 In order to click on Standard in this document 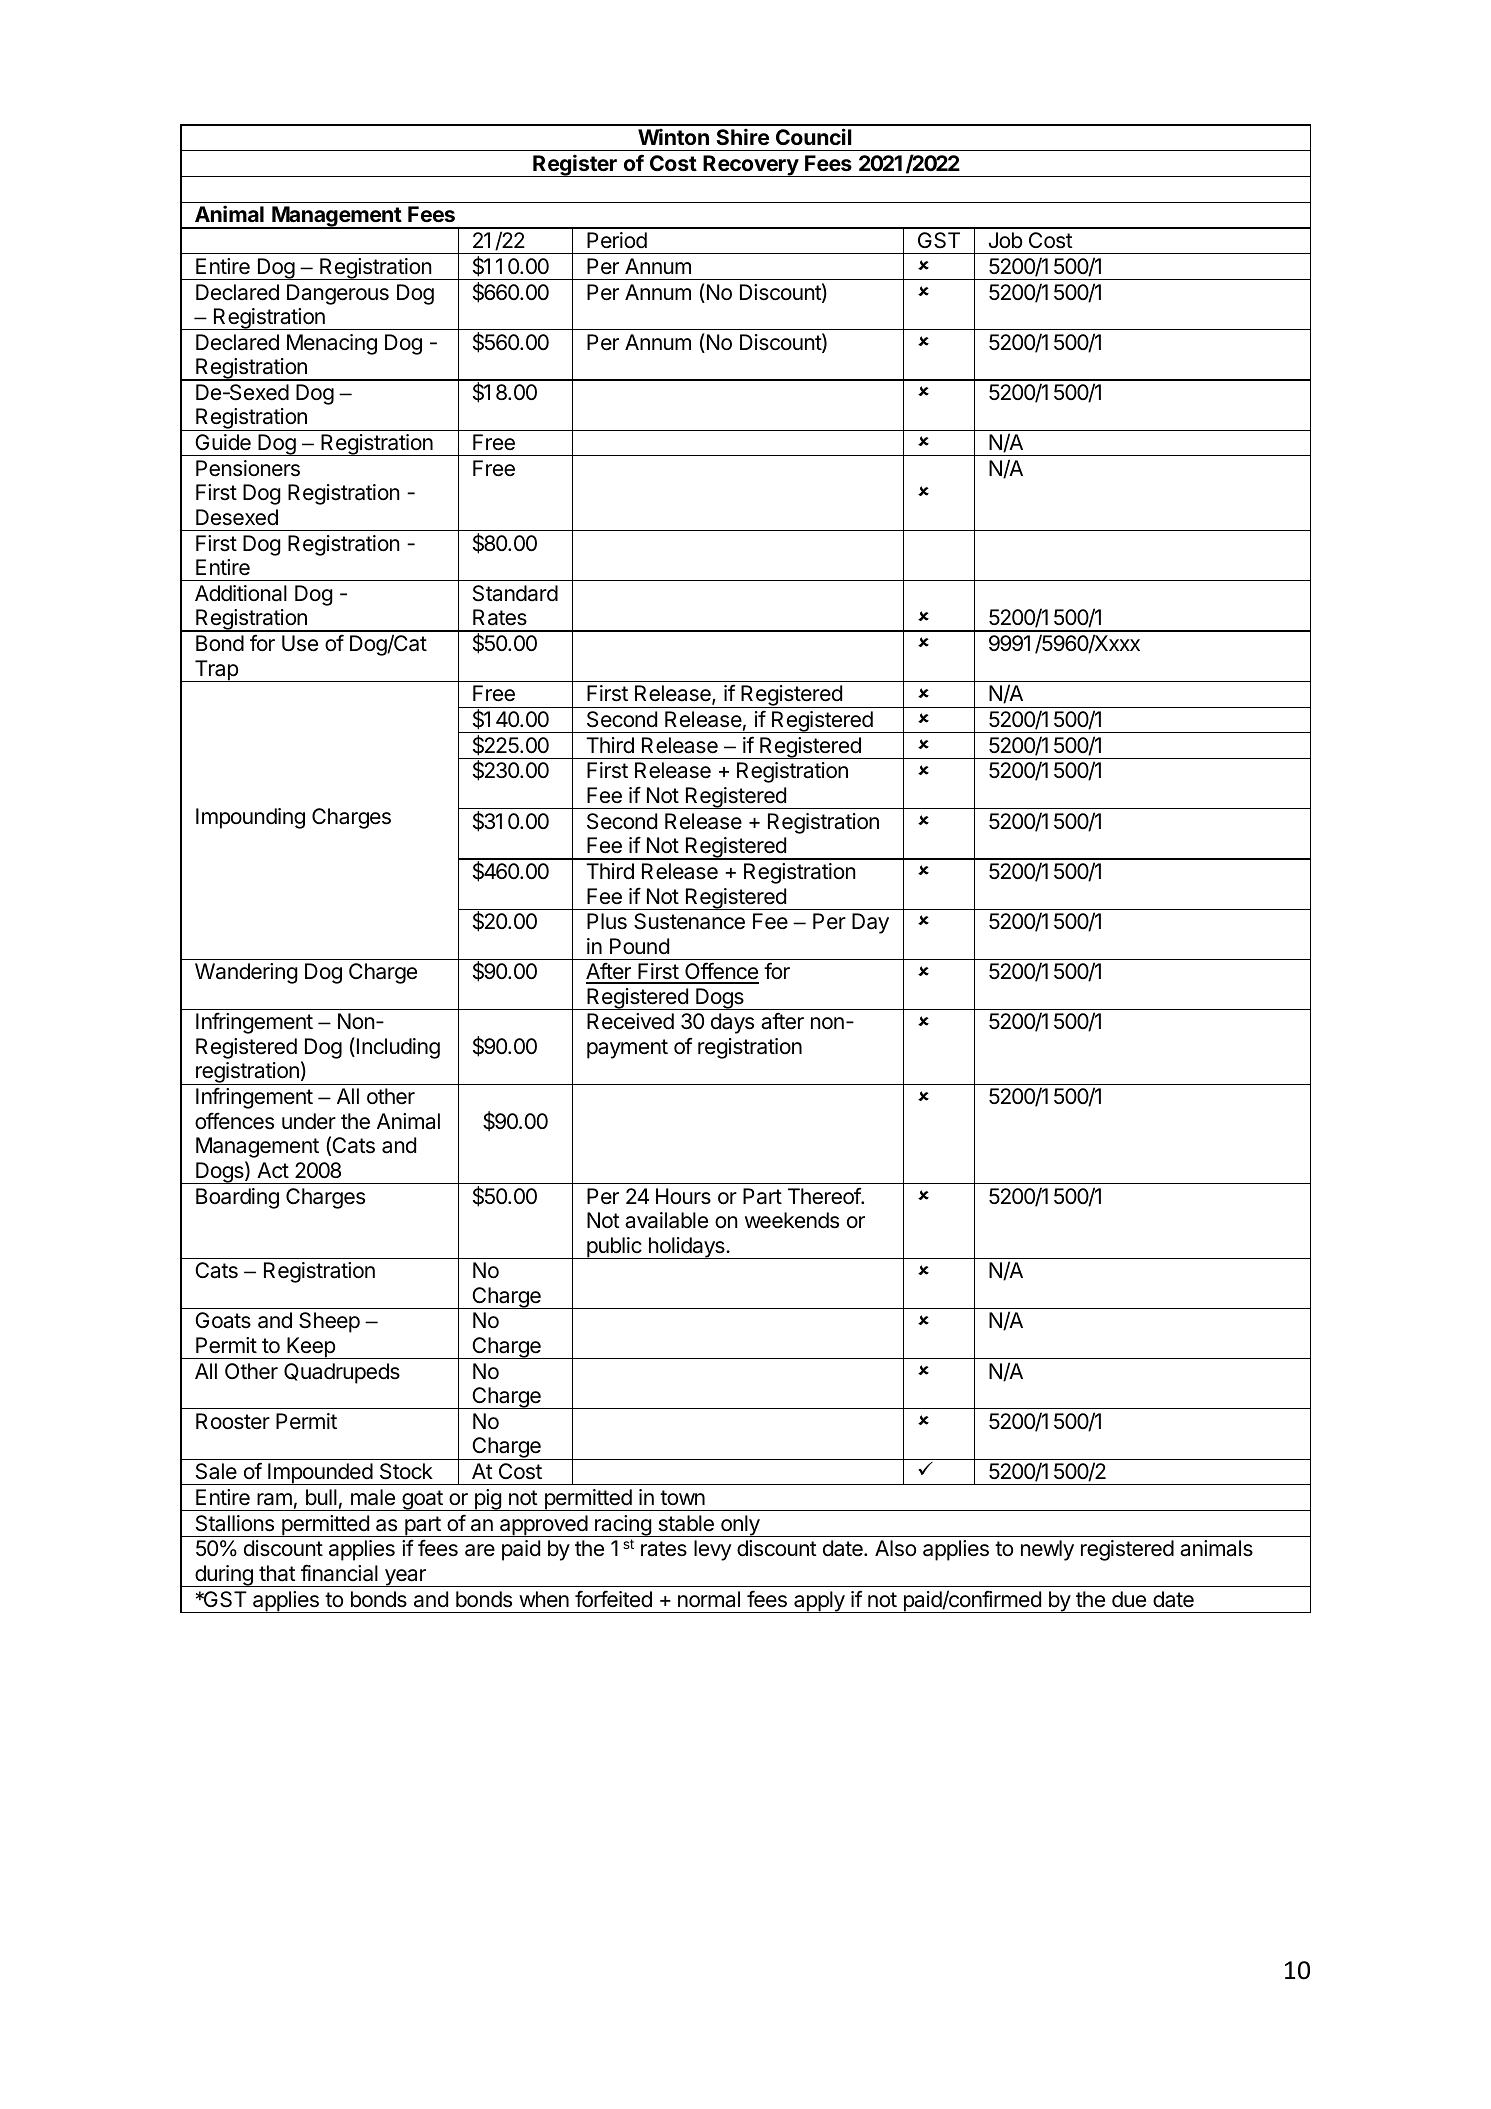, I will do `click(515, 593)`.
